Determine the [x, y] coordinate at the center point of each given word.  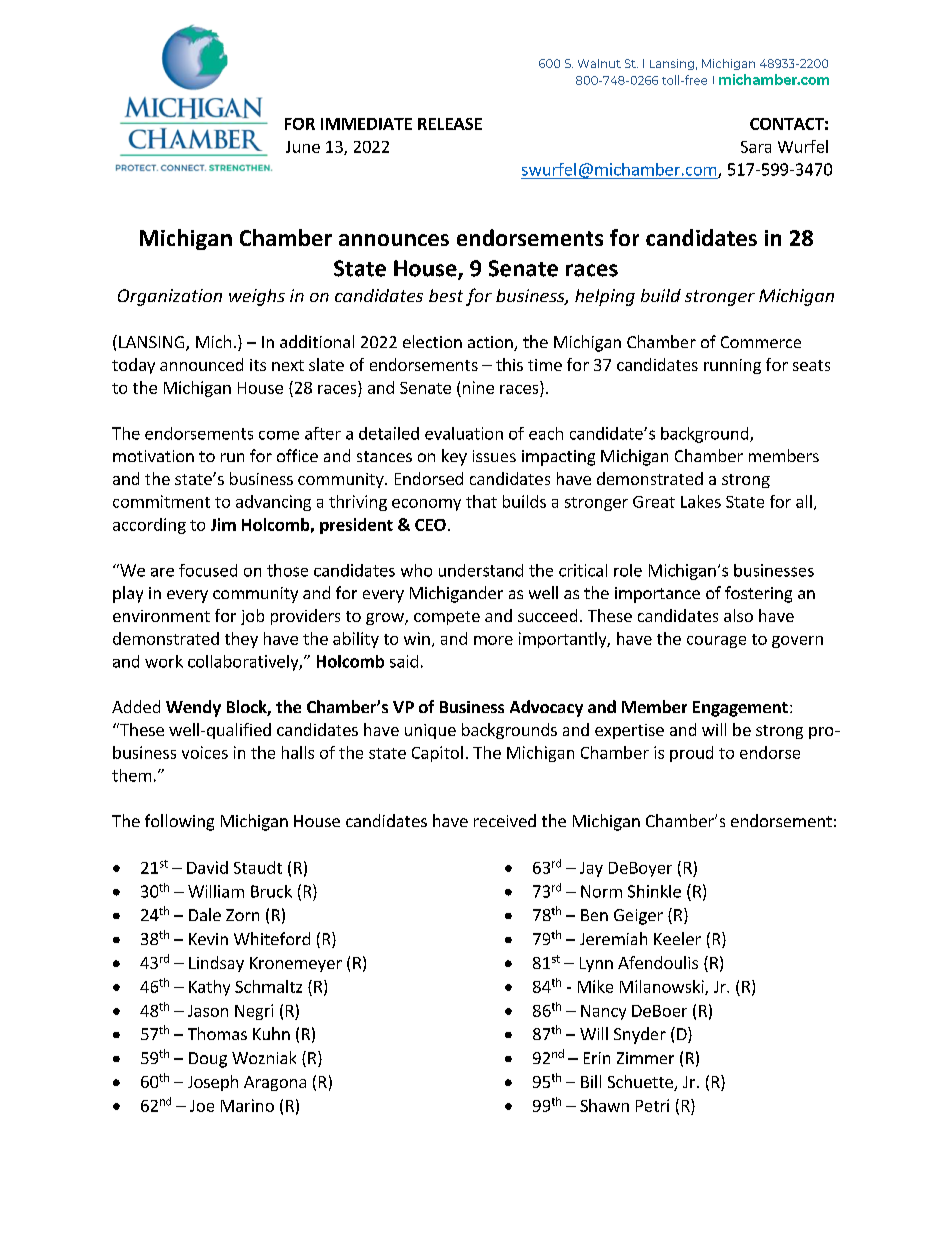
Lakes [701, 501]
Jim [223, 524]
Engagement [740, 709]
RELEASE [450, 124]
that [481, 501]
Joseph [213, 1083]
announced [201, 364]
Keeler [677, 938]
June [303, 147]
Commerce [761, 342]
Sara [756, 147]
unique [430, 731]
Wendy [193, 708]
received [505, 820]
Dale [205, 914]
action [491, 343]
